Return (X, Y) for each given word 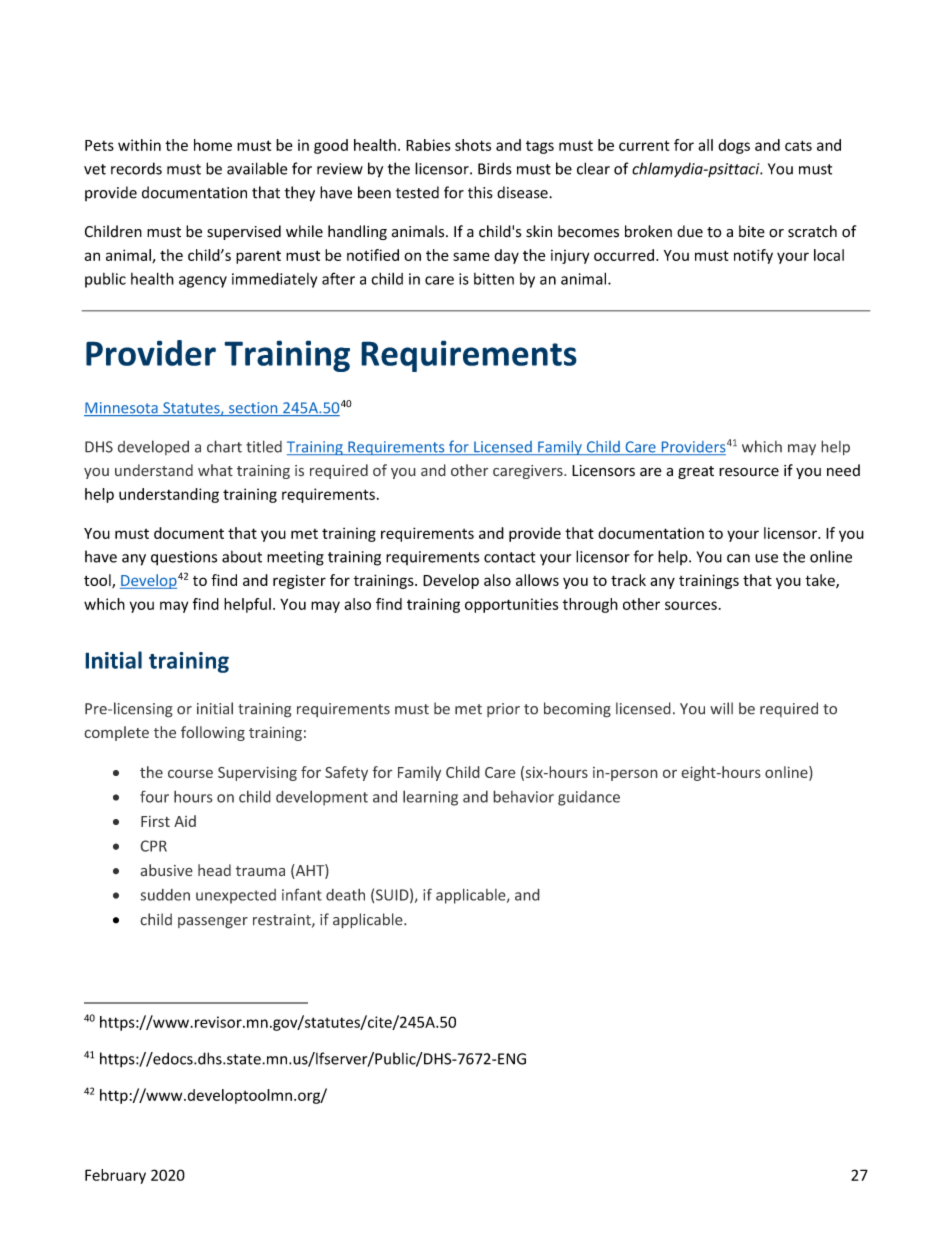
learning (430, 798)
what (215, 470)
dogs (734, 146)
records (136, 168)
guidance (589, 798)
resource (749, 472)
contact (510, 557)
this (480, 192)
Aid (185, 821)
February (115, 1176)
